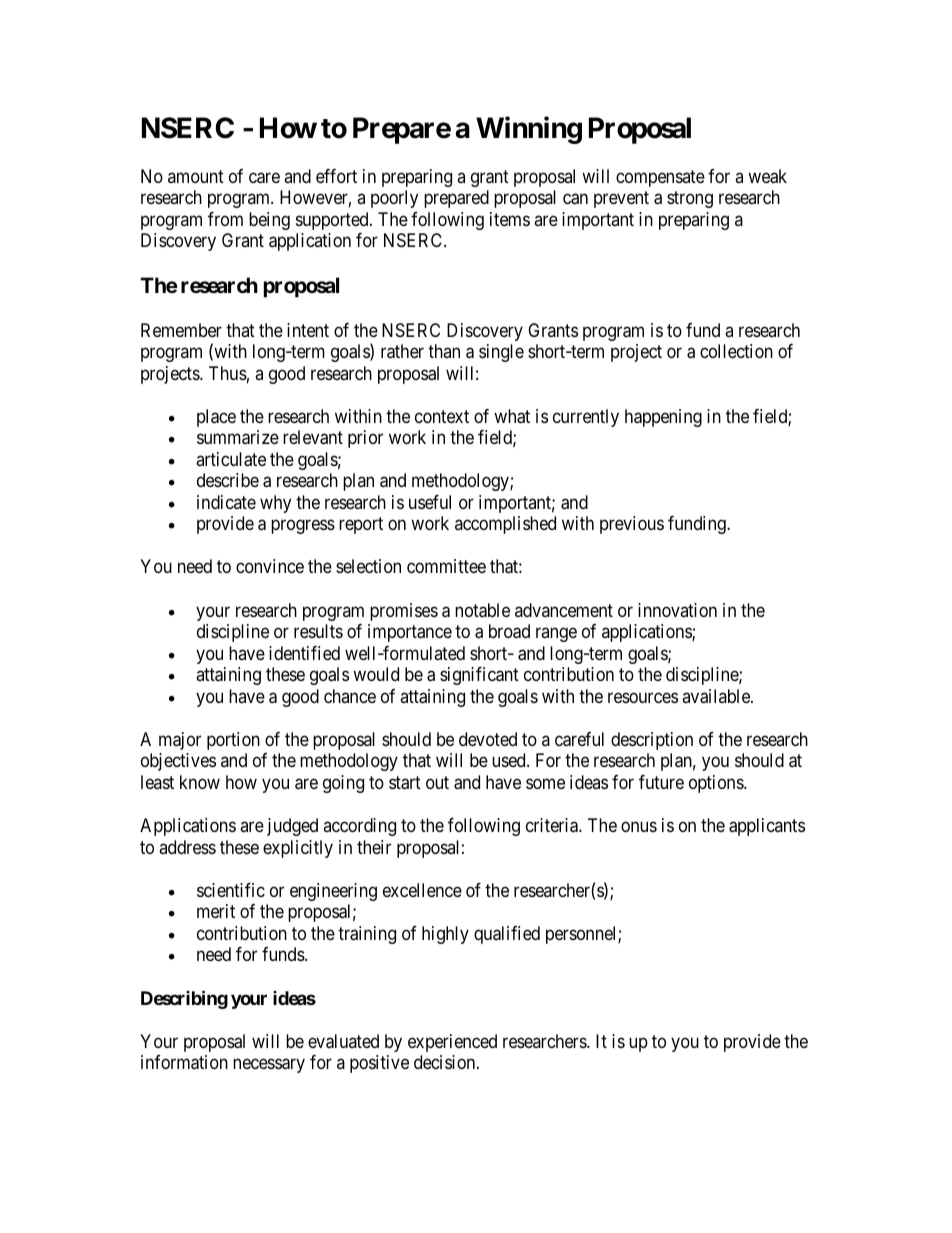 The height and width of the page is (1233, 952). Describe the element at coordinates (660, 178) in the page. I see `compensate` at that location.
